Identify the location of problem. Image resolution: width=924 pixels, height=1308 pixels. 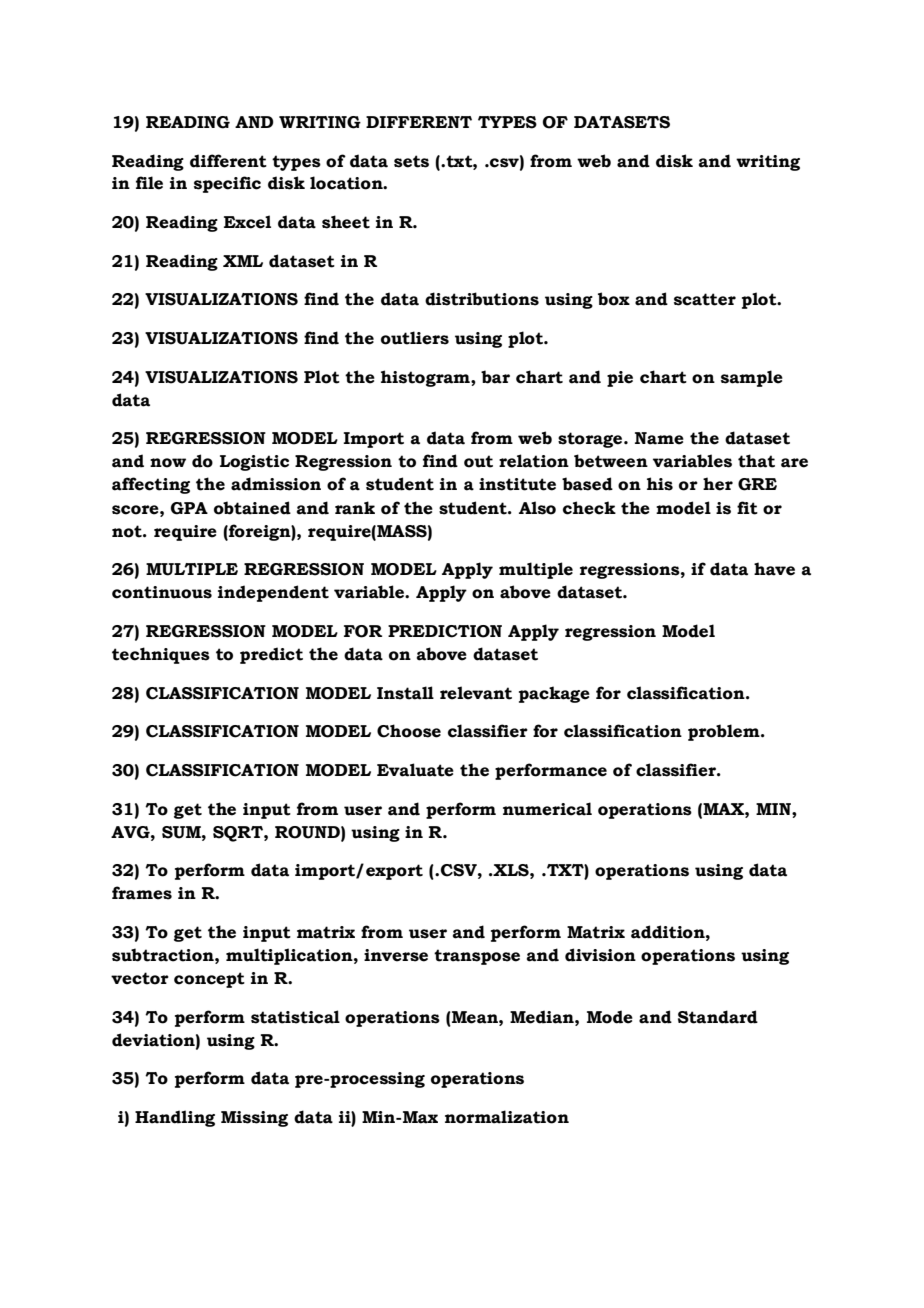
(725, 732).
